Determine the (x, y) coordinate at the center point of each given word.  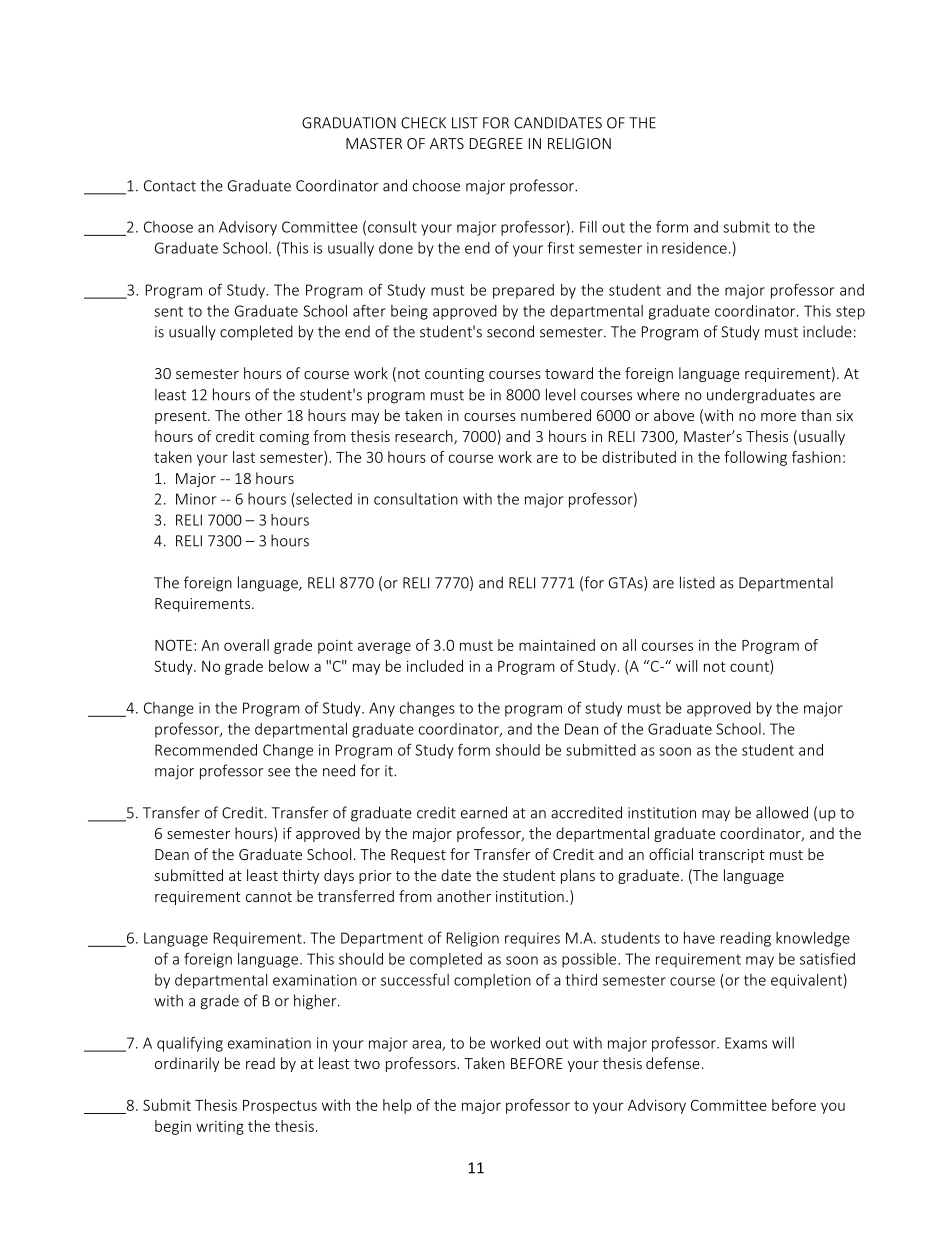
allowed (782, 812)
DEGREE (496, 143)
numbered (556, 415)
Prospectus (280, 1107)
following (755, 458)
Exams (746, 1043)
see (279, 772)
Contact (170, 186)
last (244, 457)
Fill (588, 227)
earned (484, 812)
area (427, 1045)
